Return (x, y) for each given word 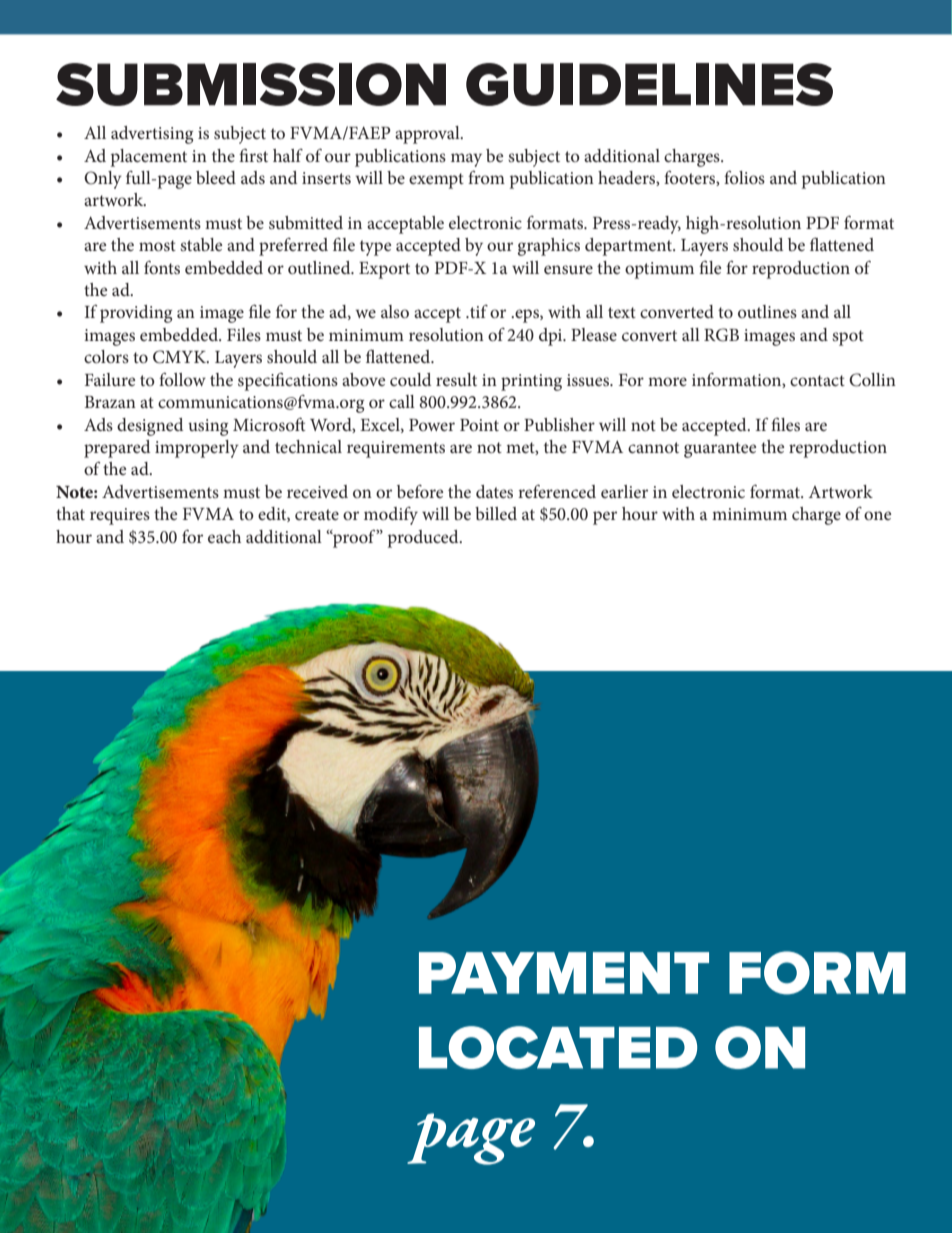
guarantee (720, 450)
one (877, 515)
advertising (152, 135)
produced (424, 539)
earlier (624, 491)
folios (744, 177)
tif (478, 311)
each (224, 536)
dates (494, 491)
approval (428, 135)
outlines (767, 311)
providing (136, 314)
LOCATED (558, 1047)
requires (120, 516)
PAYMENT (564, 973)
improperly (197, 449)
